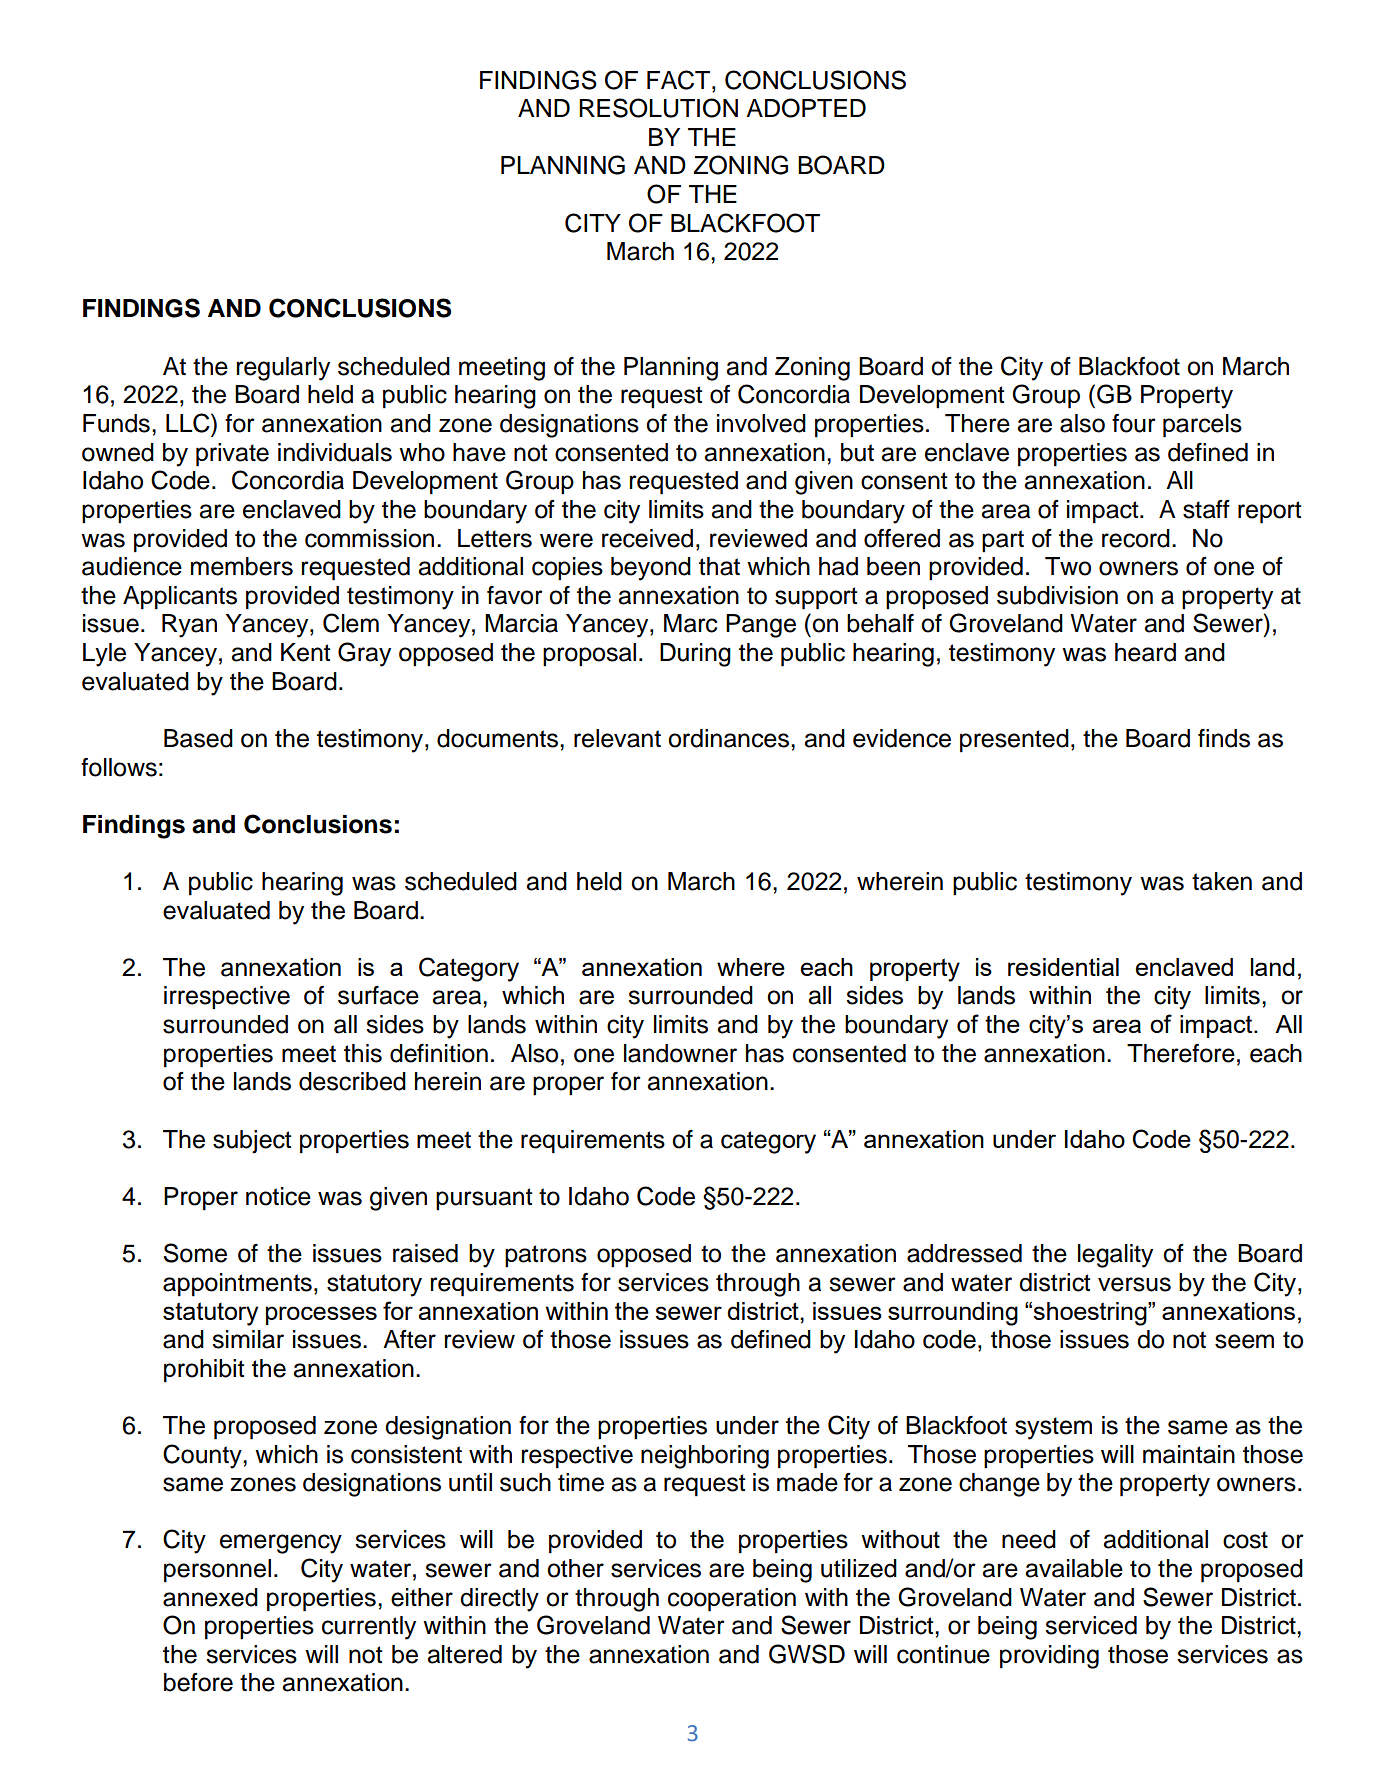  Describe the element at coordinates (658, 108) in the image. I see `RESOLUTION` at that location.
